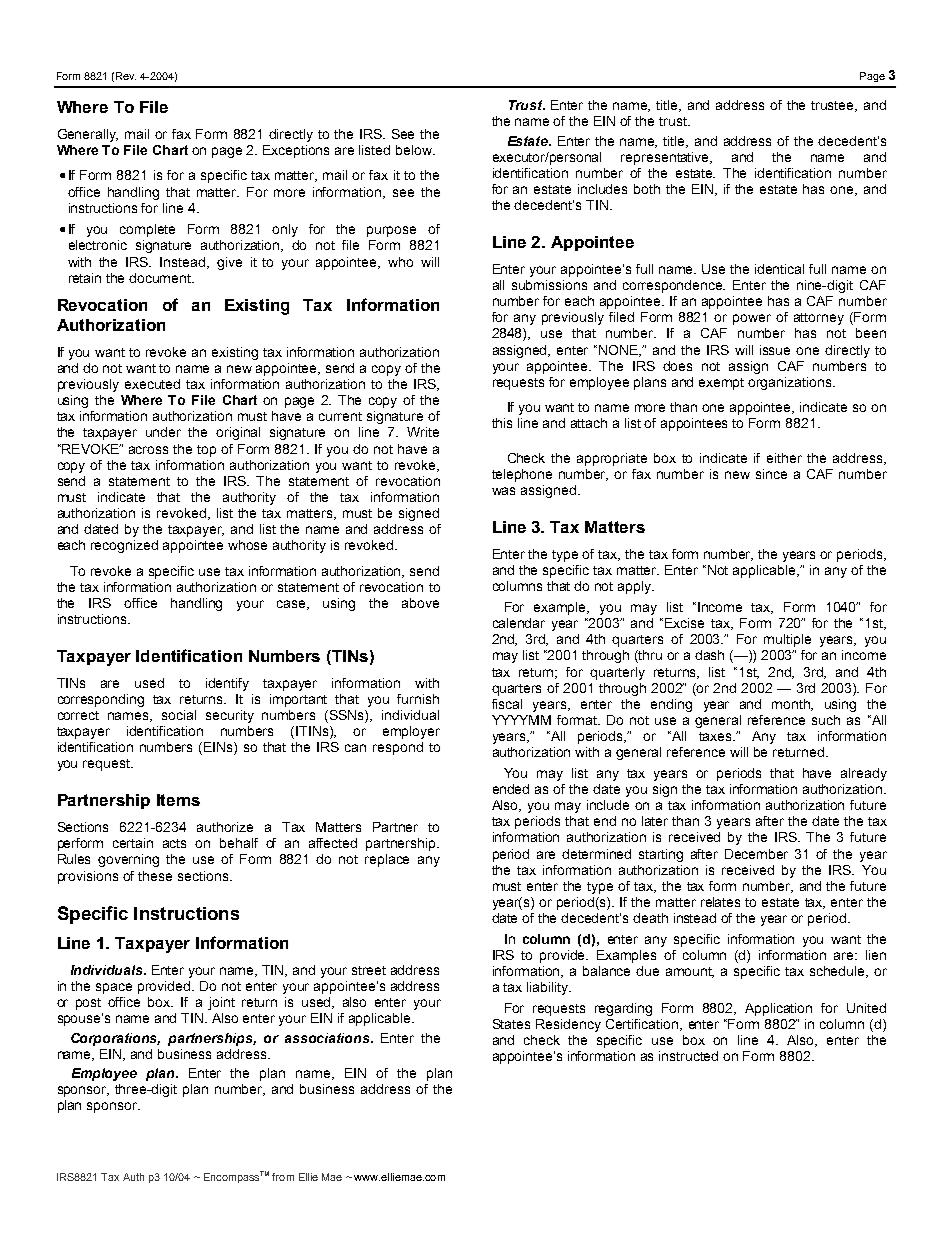  I want to click on representative, so click(666, 158).
